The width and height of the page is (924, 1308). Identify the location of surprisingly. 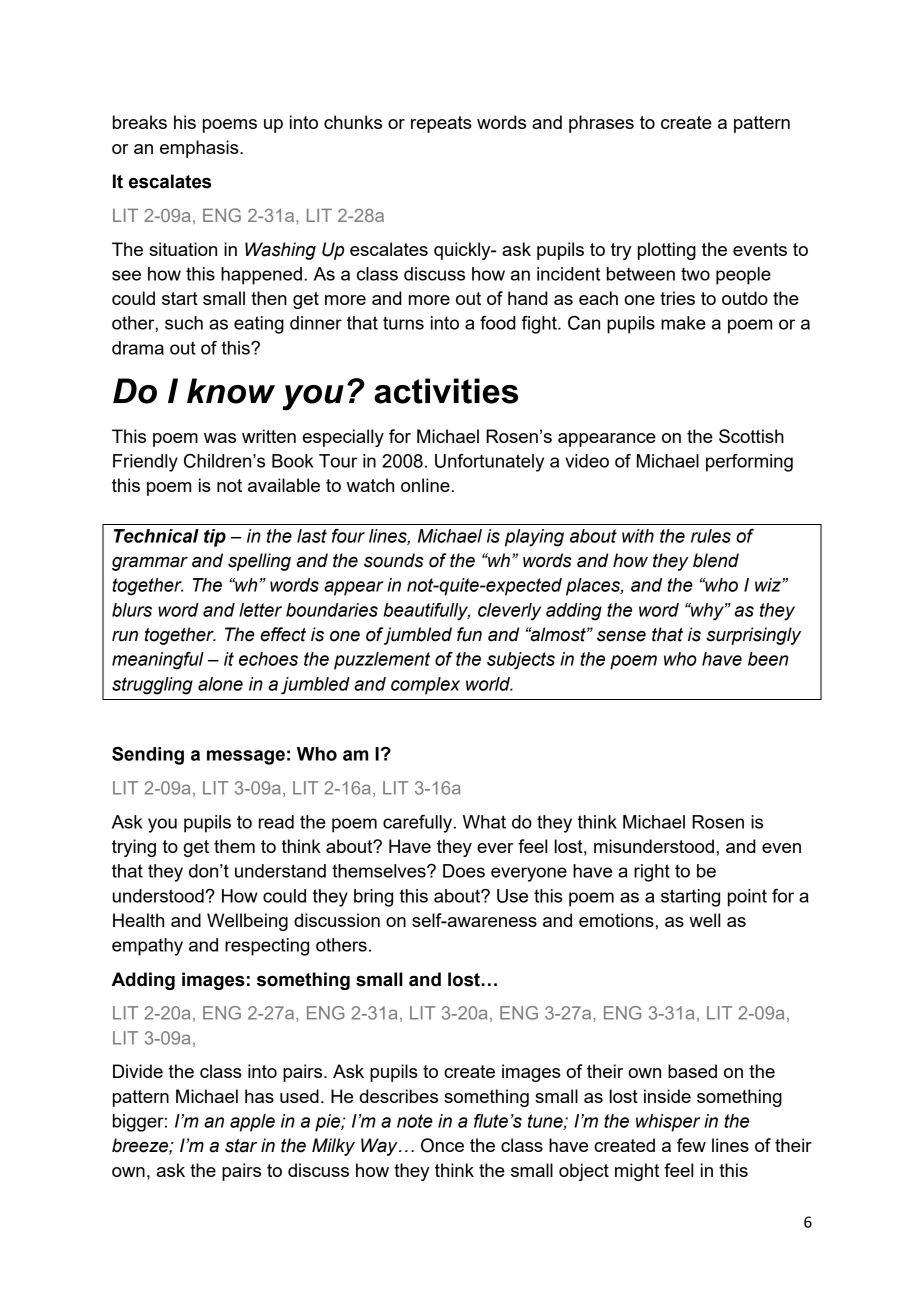
(753, 636).
